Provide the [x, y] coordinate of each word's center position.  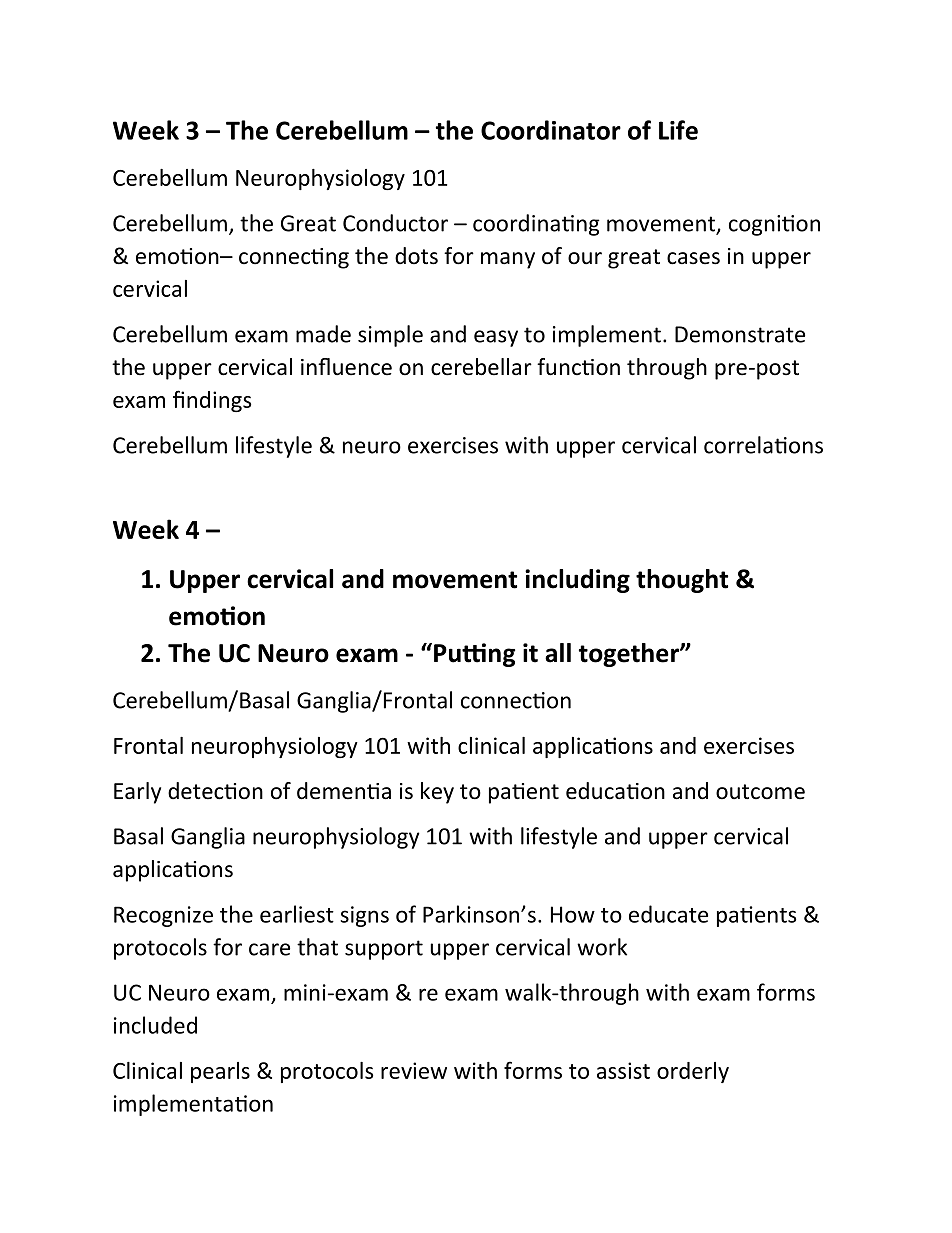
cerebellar [481, 367]
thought [682, 581]
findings [212, 401]
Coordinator [551, 130]
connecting [294, 258]
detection [215, 791]
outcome [760, 792]
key [437, 793]
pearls [220, 1072]
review [414, 1070]
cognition [774, 225]
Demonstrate [740, 334]
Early [137, 793]
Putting [474, 655]
